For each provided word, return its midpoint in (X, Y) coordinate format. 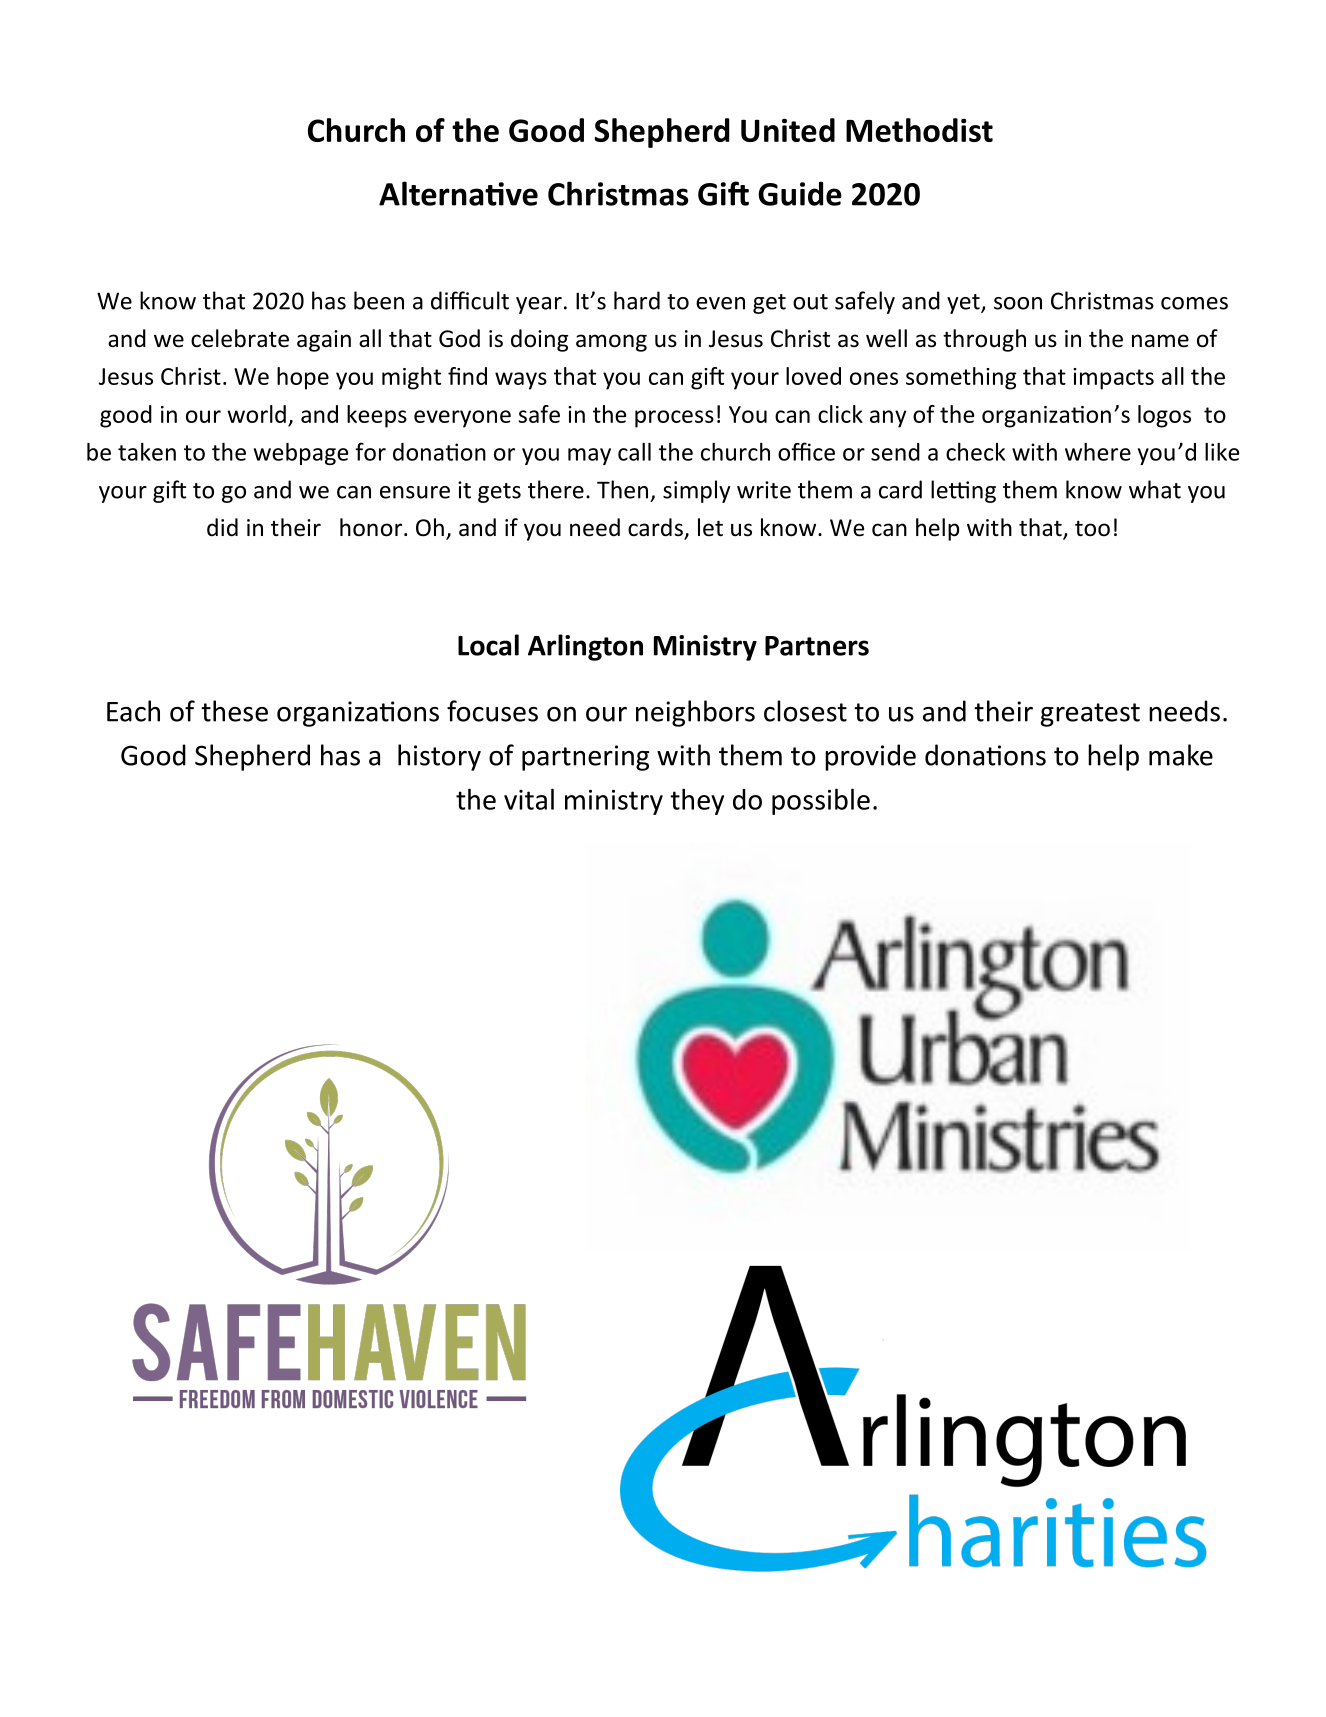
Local (488, 645)
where (1098, 452)
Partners (817, 646)
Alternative (458, 193)
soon (1018, 303)
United (788, 130)
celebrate (240, 338)
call (634, 452)
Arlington (585, 647)
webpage (301, 454)
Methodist (919, 130)
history (439, 757)
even (720, 303)
